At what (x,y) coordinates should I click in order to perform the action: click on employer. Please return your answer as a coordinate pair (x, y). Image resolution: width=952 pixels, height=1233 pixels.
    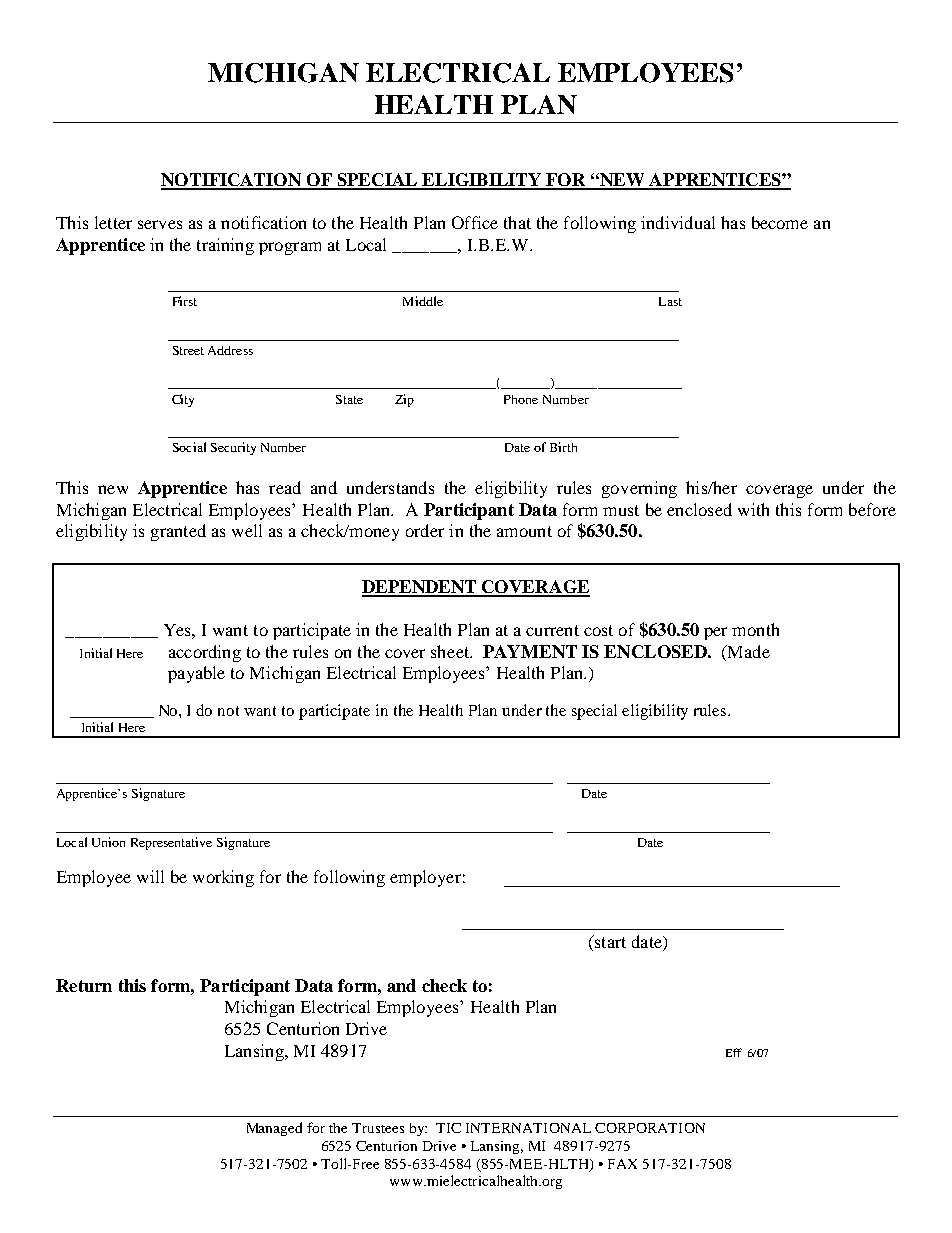
    Looking at the image, I should click on (425, 878).
